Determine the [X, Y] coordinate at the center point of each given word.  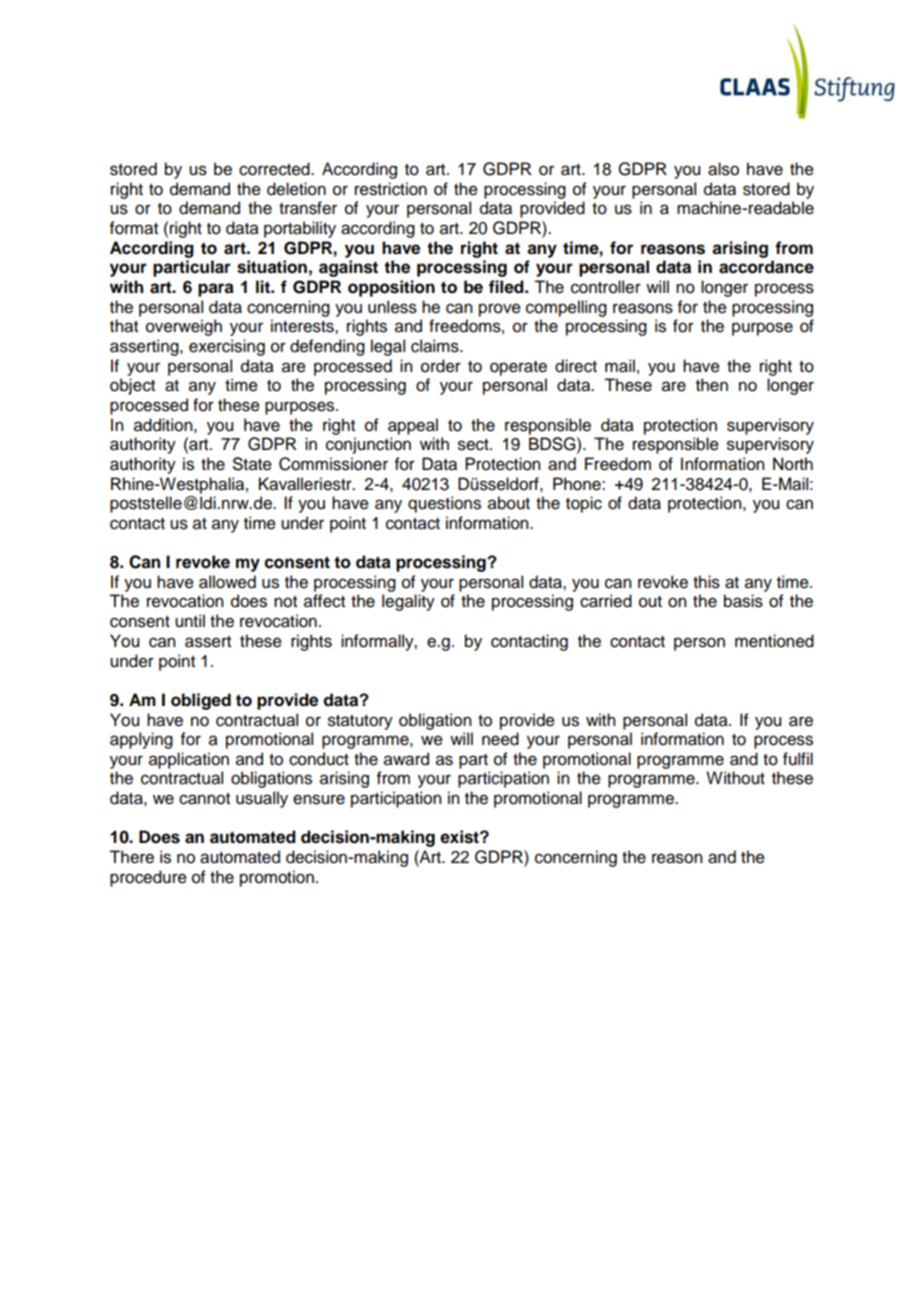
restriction [391, 189]
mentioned [774, 641]
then [712, 385]
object [132, 386]
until [190, 621]
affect [324, 601]
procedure [148, 878]
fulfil [798, 759]
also [723, 169]
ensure [319, 799]
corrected [275, 169]
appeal [413, 426]
